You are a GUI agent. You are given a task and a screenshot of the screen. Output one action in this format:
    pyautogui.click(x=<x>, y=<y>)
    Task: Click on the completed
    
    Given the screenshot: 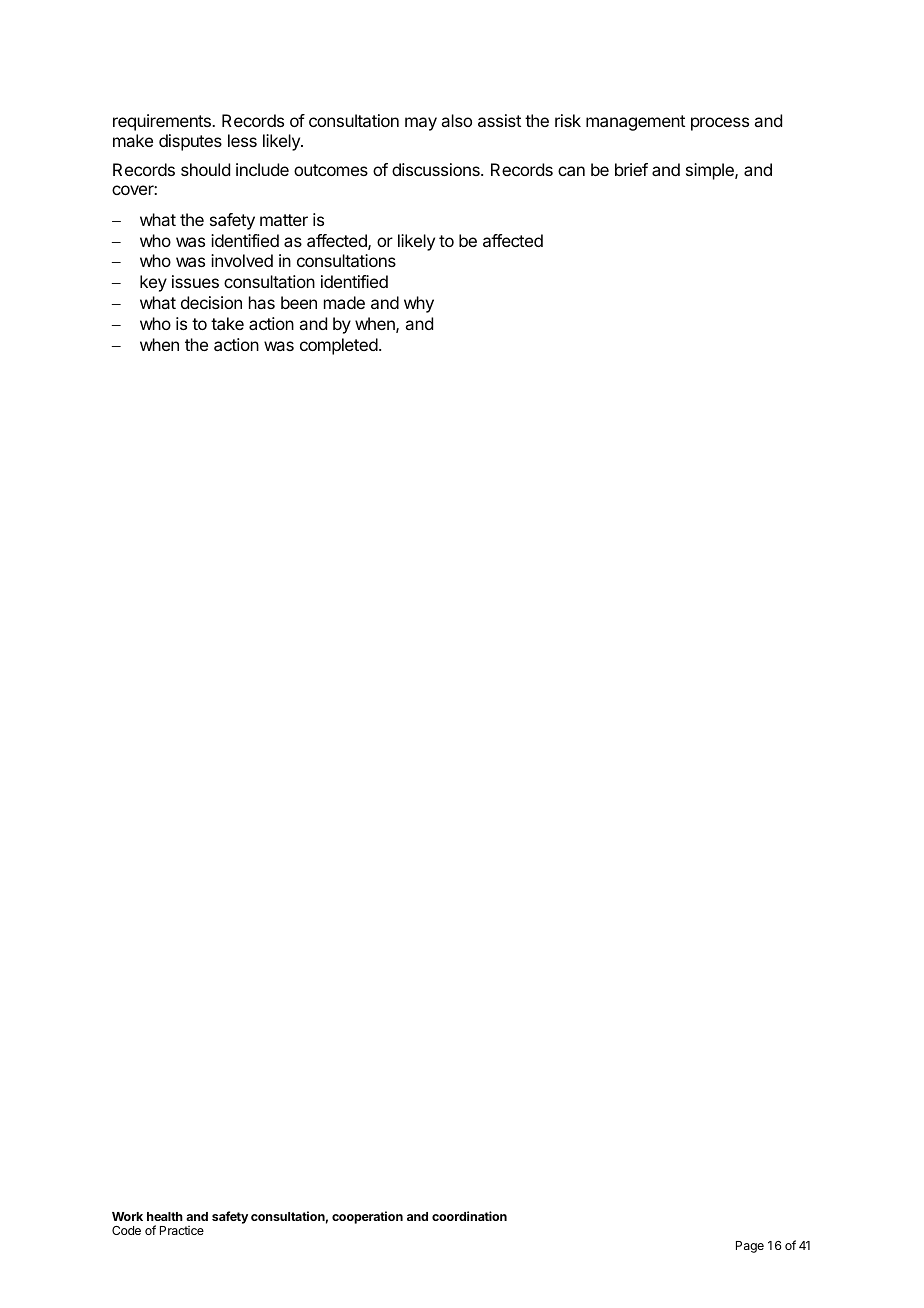 What is the action you would take?
    pyautogui.click(x=339, y=346)
